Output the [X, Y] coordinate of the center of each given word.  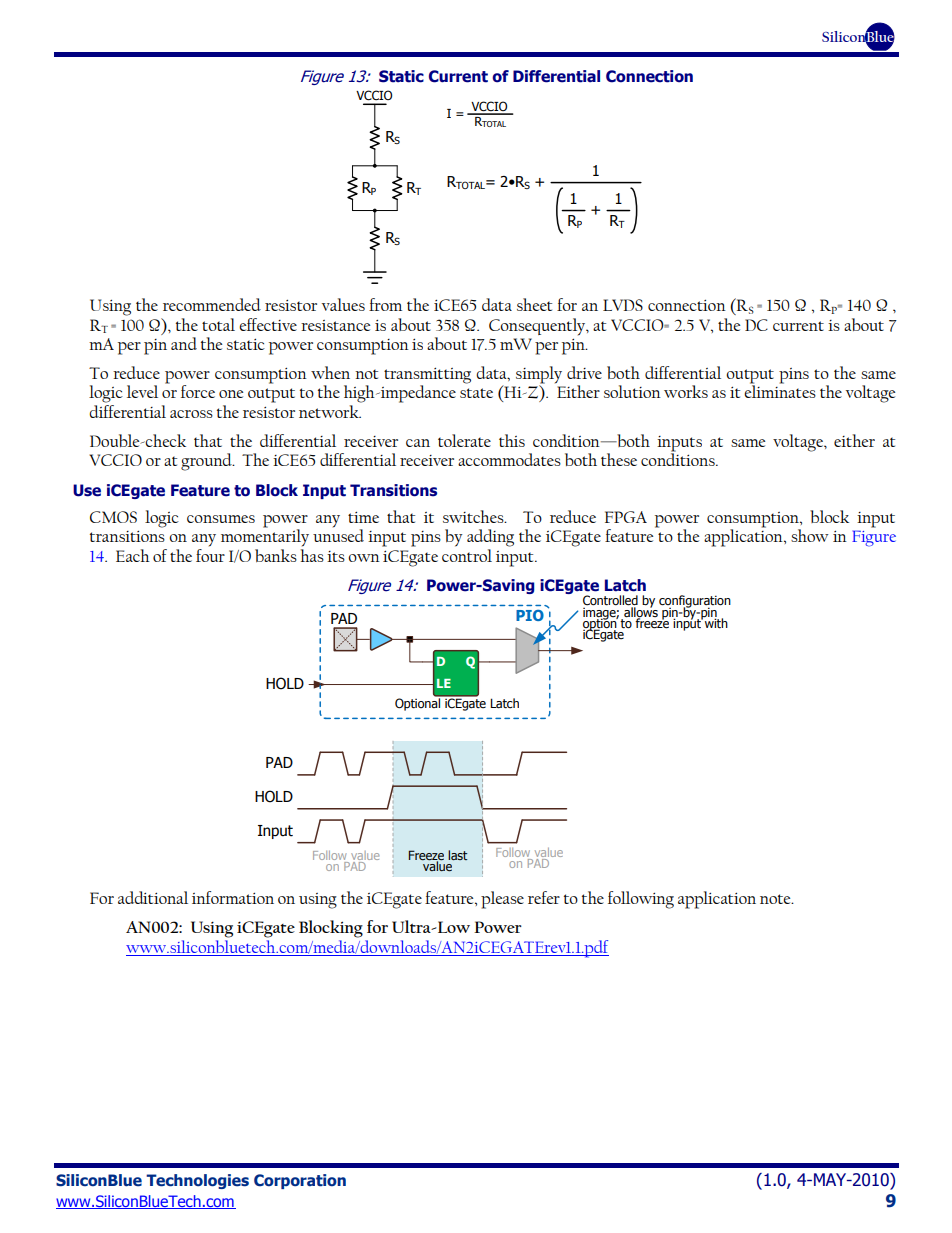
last [458, 855]
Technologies [197, 1181]
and [184, 343]
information [233, 897]
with [715, 622]
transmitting [427, 376]
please [502, 900]
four [210, 555]
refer [544, 897]
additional [153, 897]
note [776, 899]
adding [490, 538]
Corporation [300, 1181]
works [686, 391]
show [810, 535]
